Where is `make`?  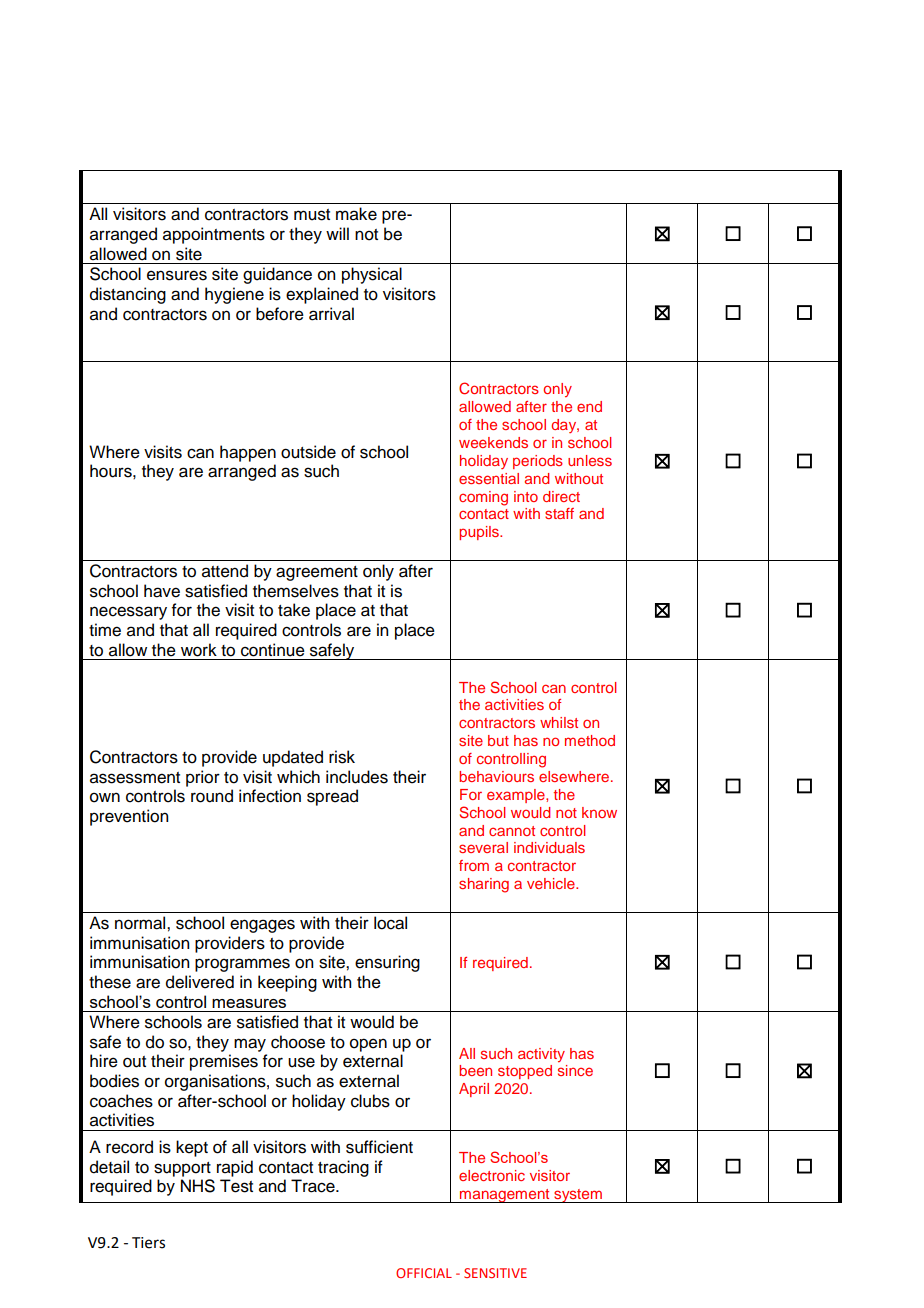 make is located at coordinates (356, 214).
